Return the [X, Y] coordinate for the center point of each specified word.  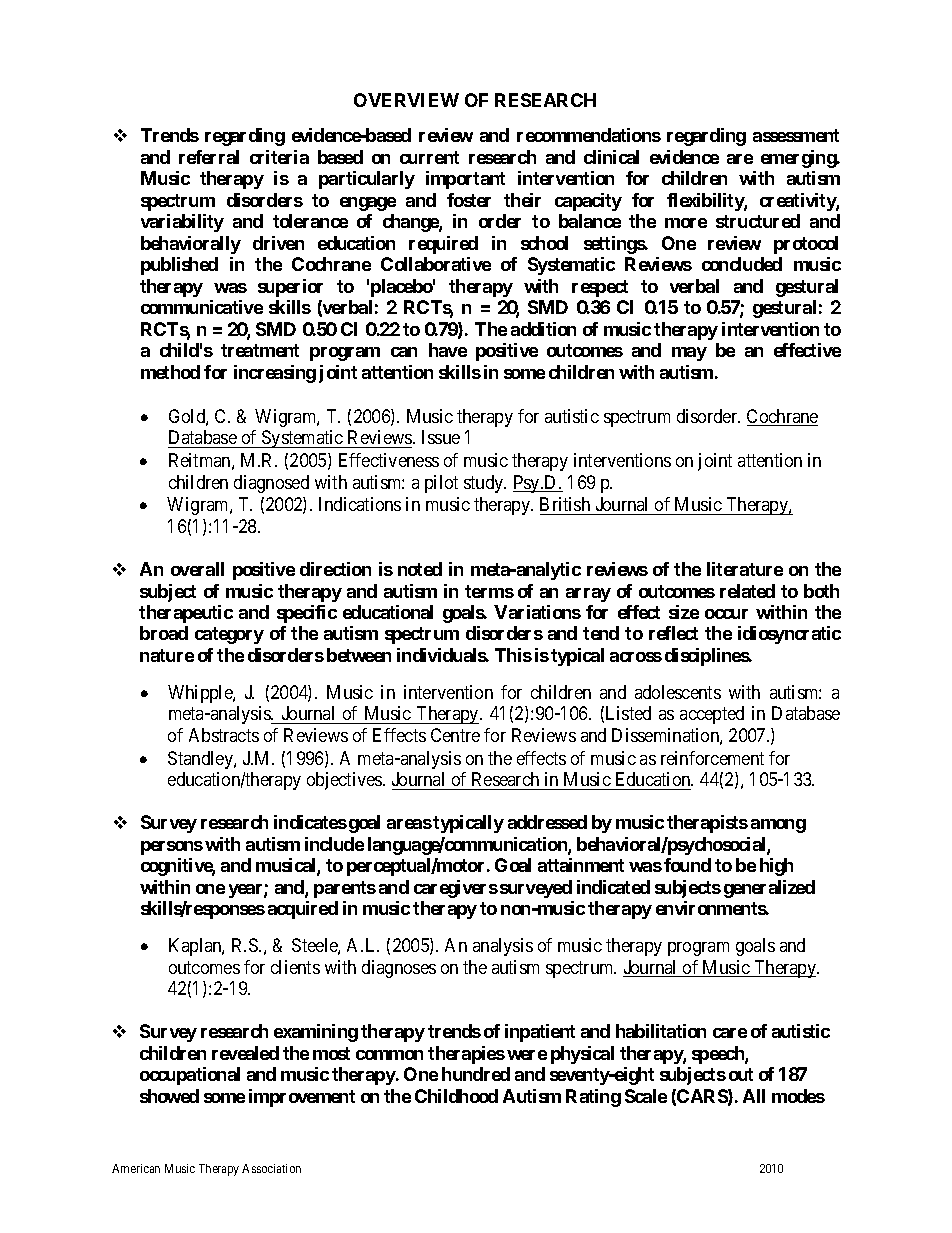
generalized [769, 889]
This [513, 655]
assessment [796, 135]
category [229, 635]
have [448, 350]
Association [271, 1168]
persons [172, 848]
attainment [581, 865]
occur [726, 614]
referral [209, 157]
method [170, 372]
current [429, 157]
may [689, 354]
